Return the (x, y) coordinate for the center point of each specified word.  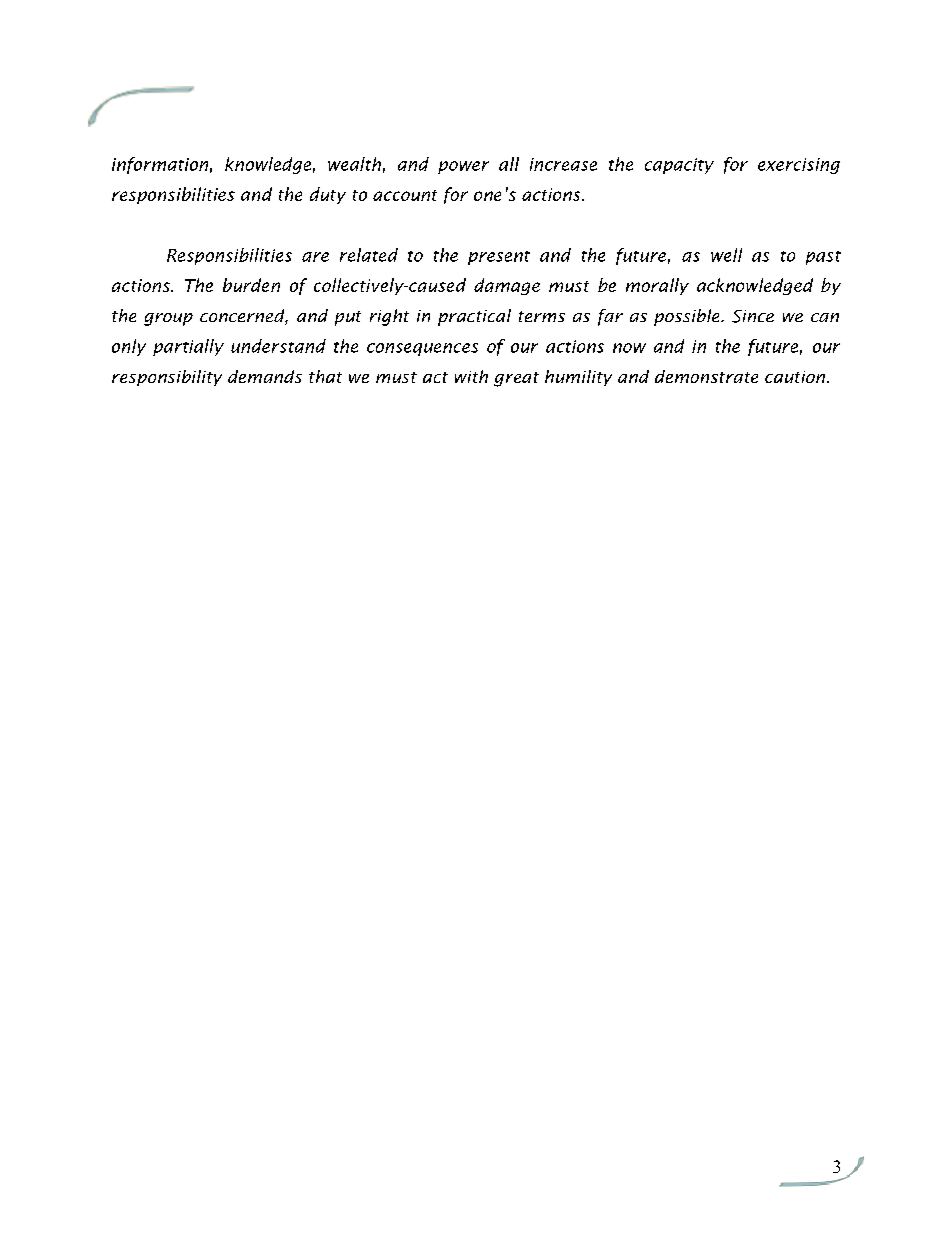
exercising (799, 166)
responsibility (167, 378)
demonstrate (706, 376)
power (463, 167)
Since (753, 316)
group (168, 319)
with (471, 376)
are (315, 257)
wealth (354, 164)
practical (474, 317)
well (726, 255)
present (499, 258)
